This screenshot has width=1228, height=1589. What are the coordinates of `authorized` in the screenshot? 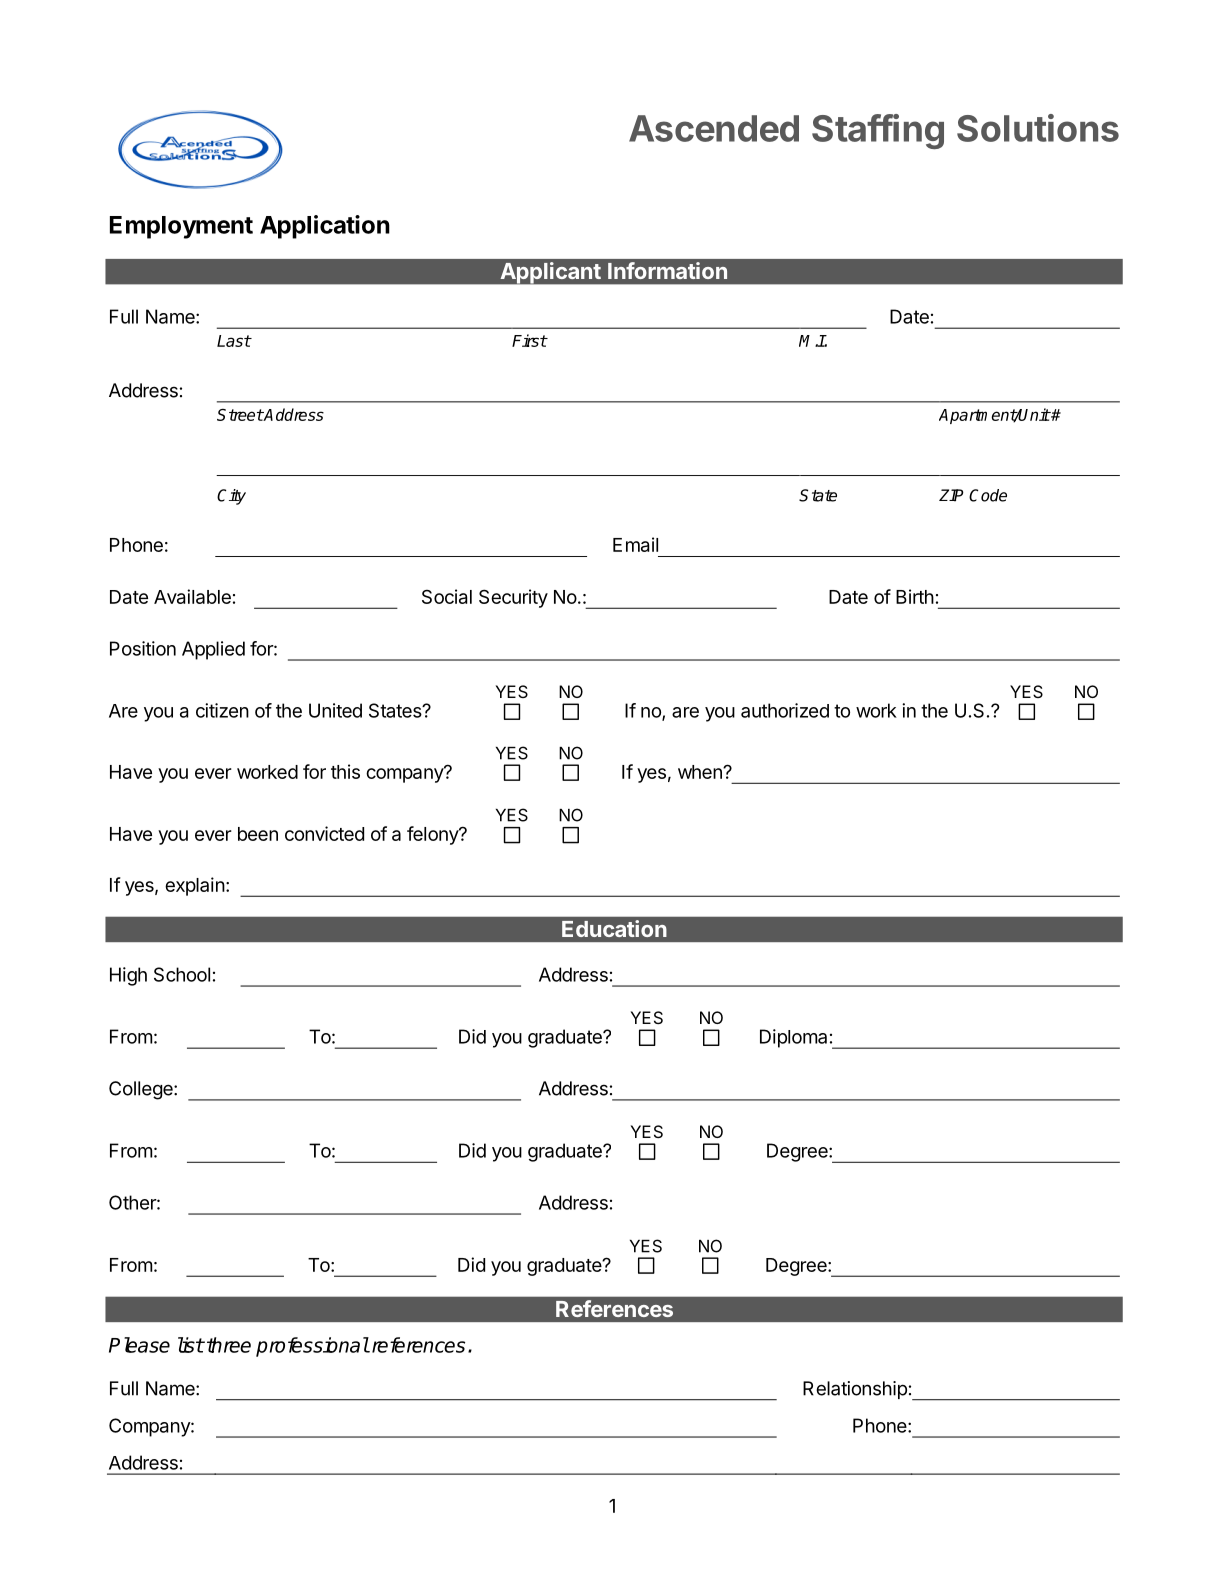 It's located at (785, 710).
